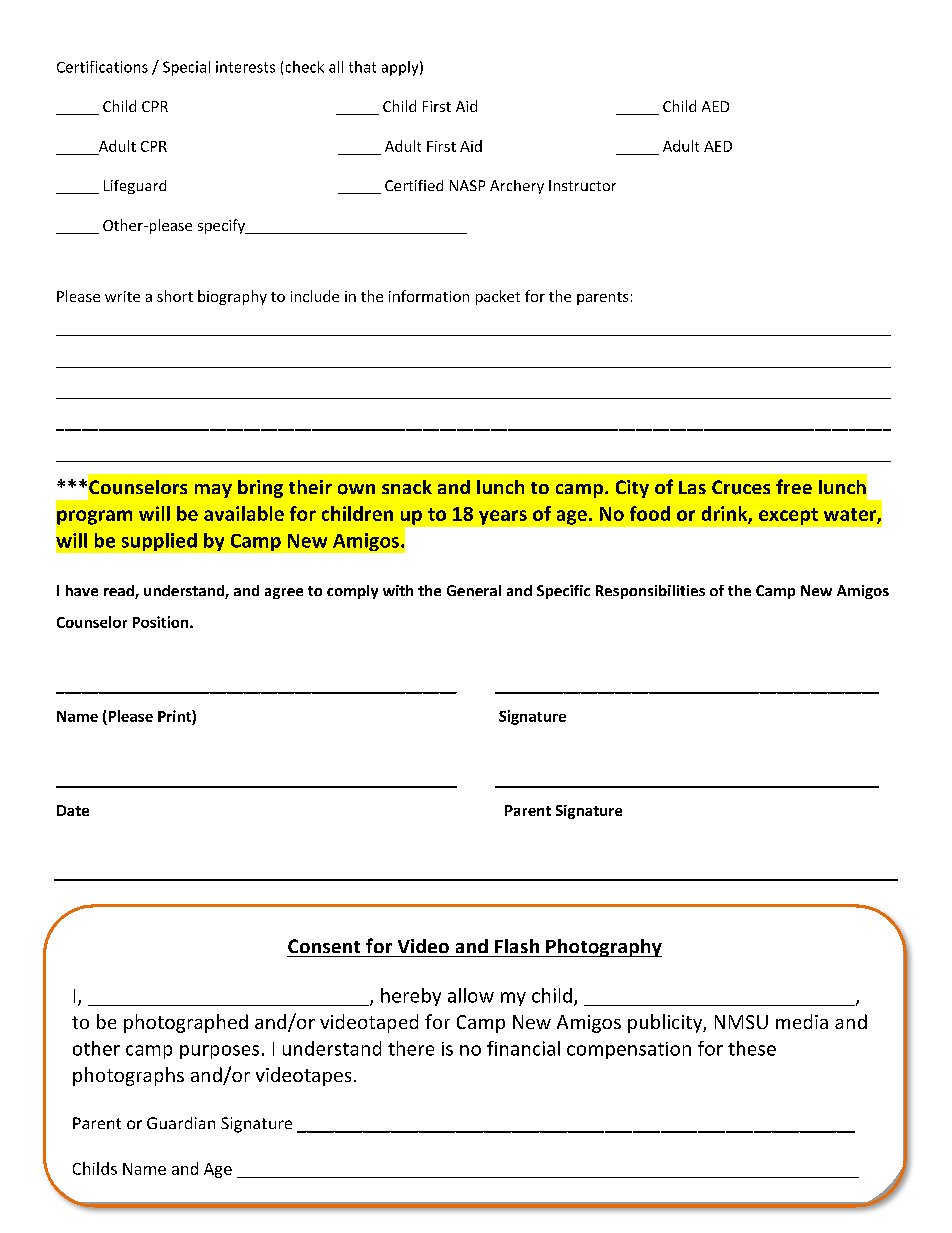  What do you see at coordinates (582, 185) in the screenshot?
I see `Instructor` at bounding box center [582, 185].
